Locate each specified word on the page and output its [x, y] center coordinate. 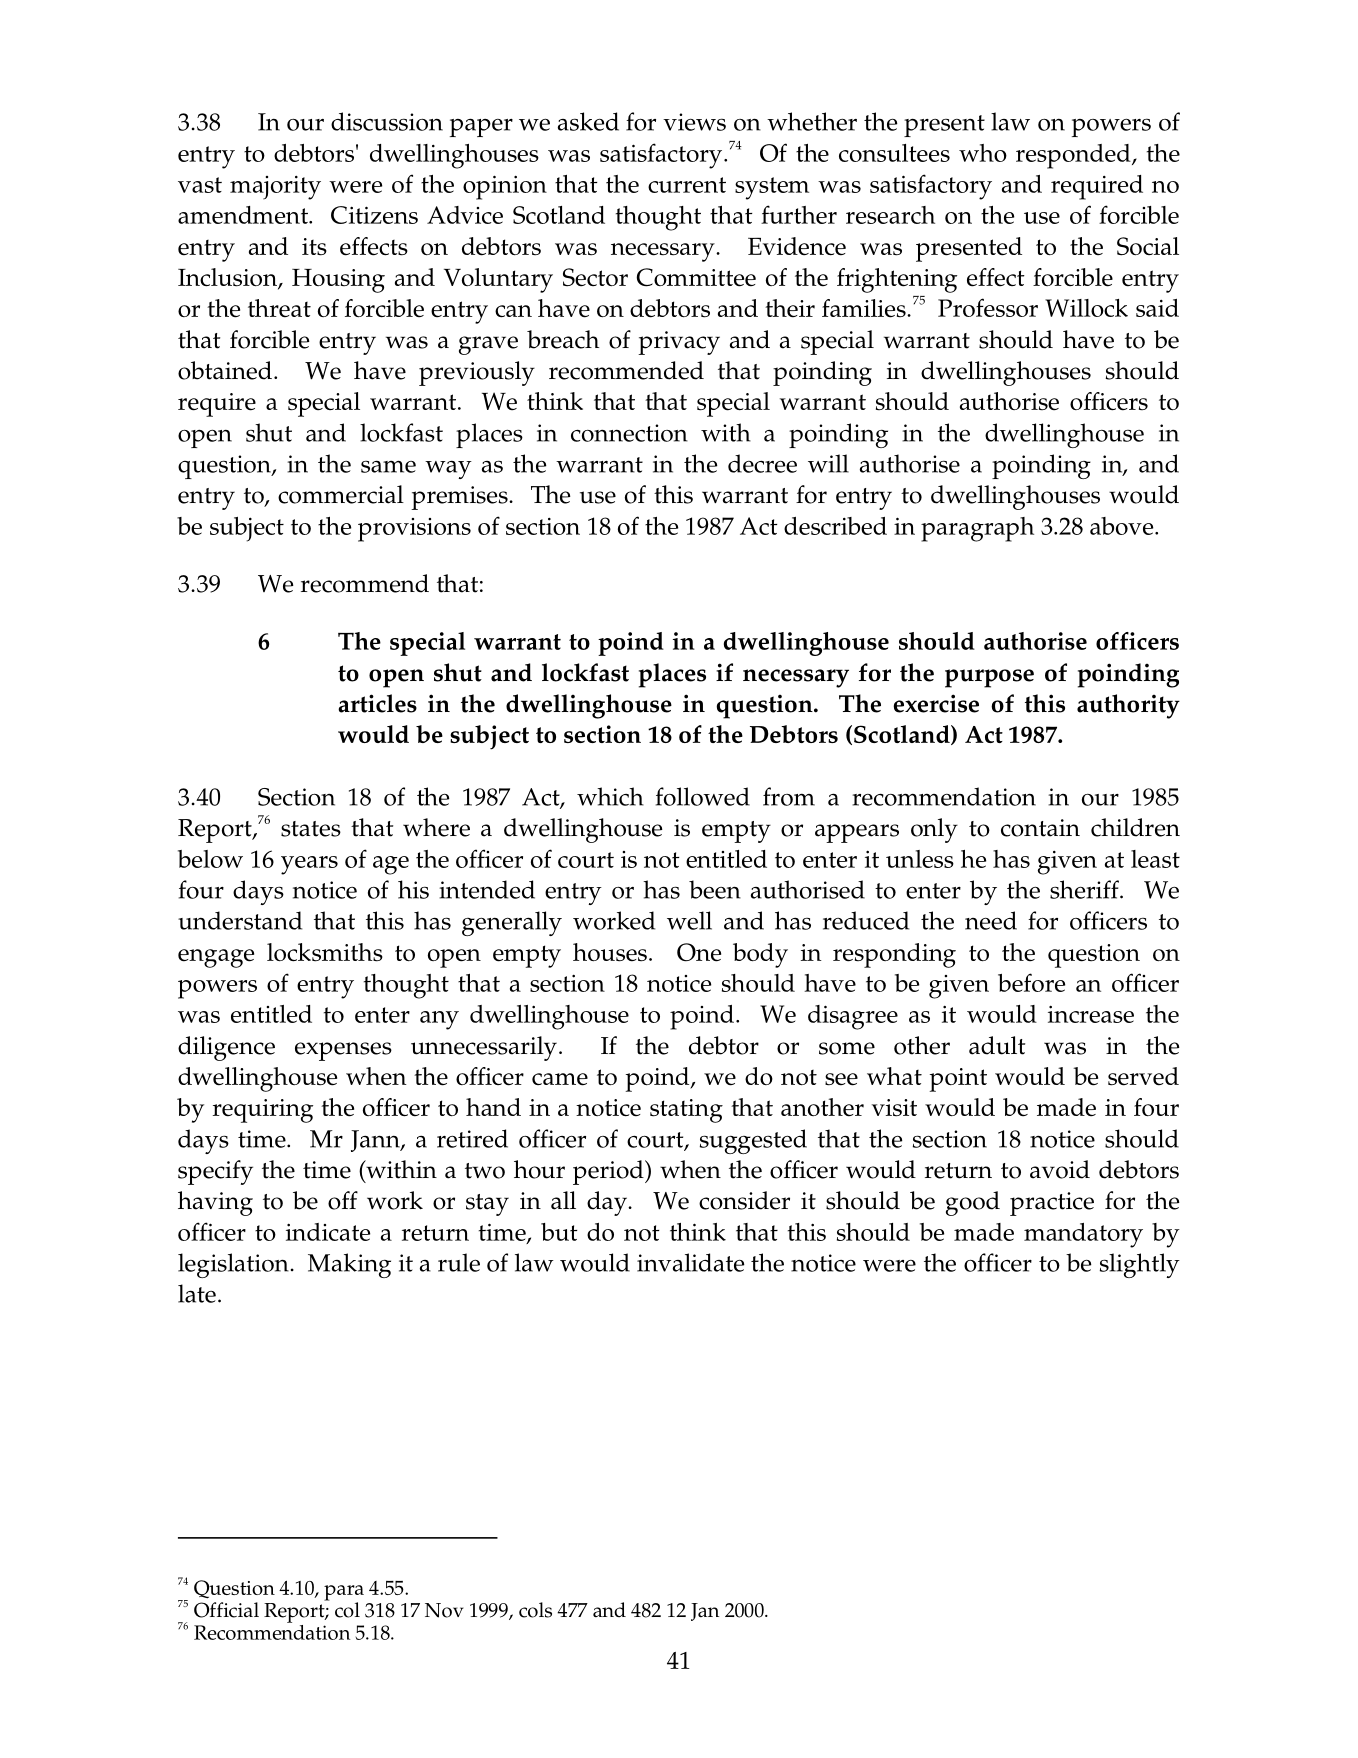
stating [686, 1111]
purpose [989, 678]
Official [226, 1610]
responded [1074, 156]
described [835, 526]
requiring [263, 1111]
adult [997, 1045]
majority [275, 188]
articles [377, 703]
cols [535, 1610]
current [687, 185]
